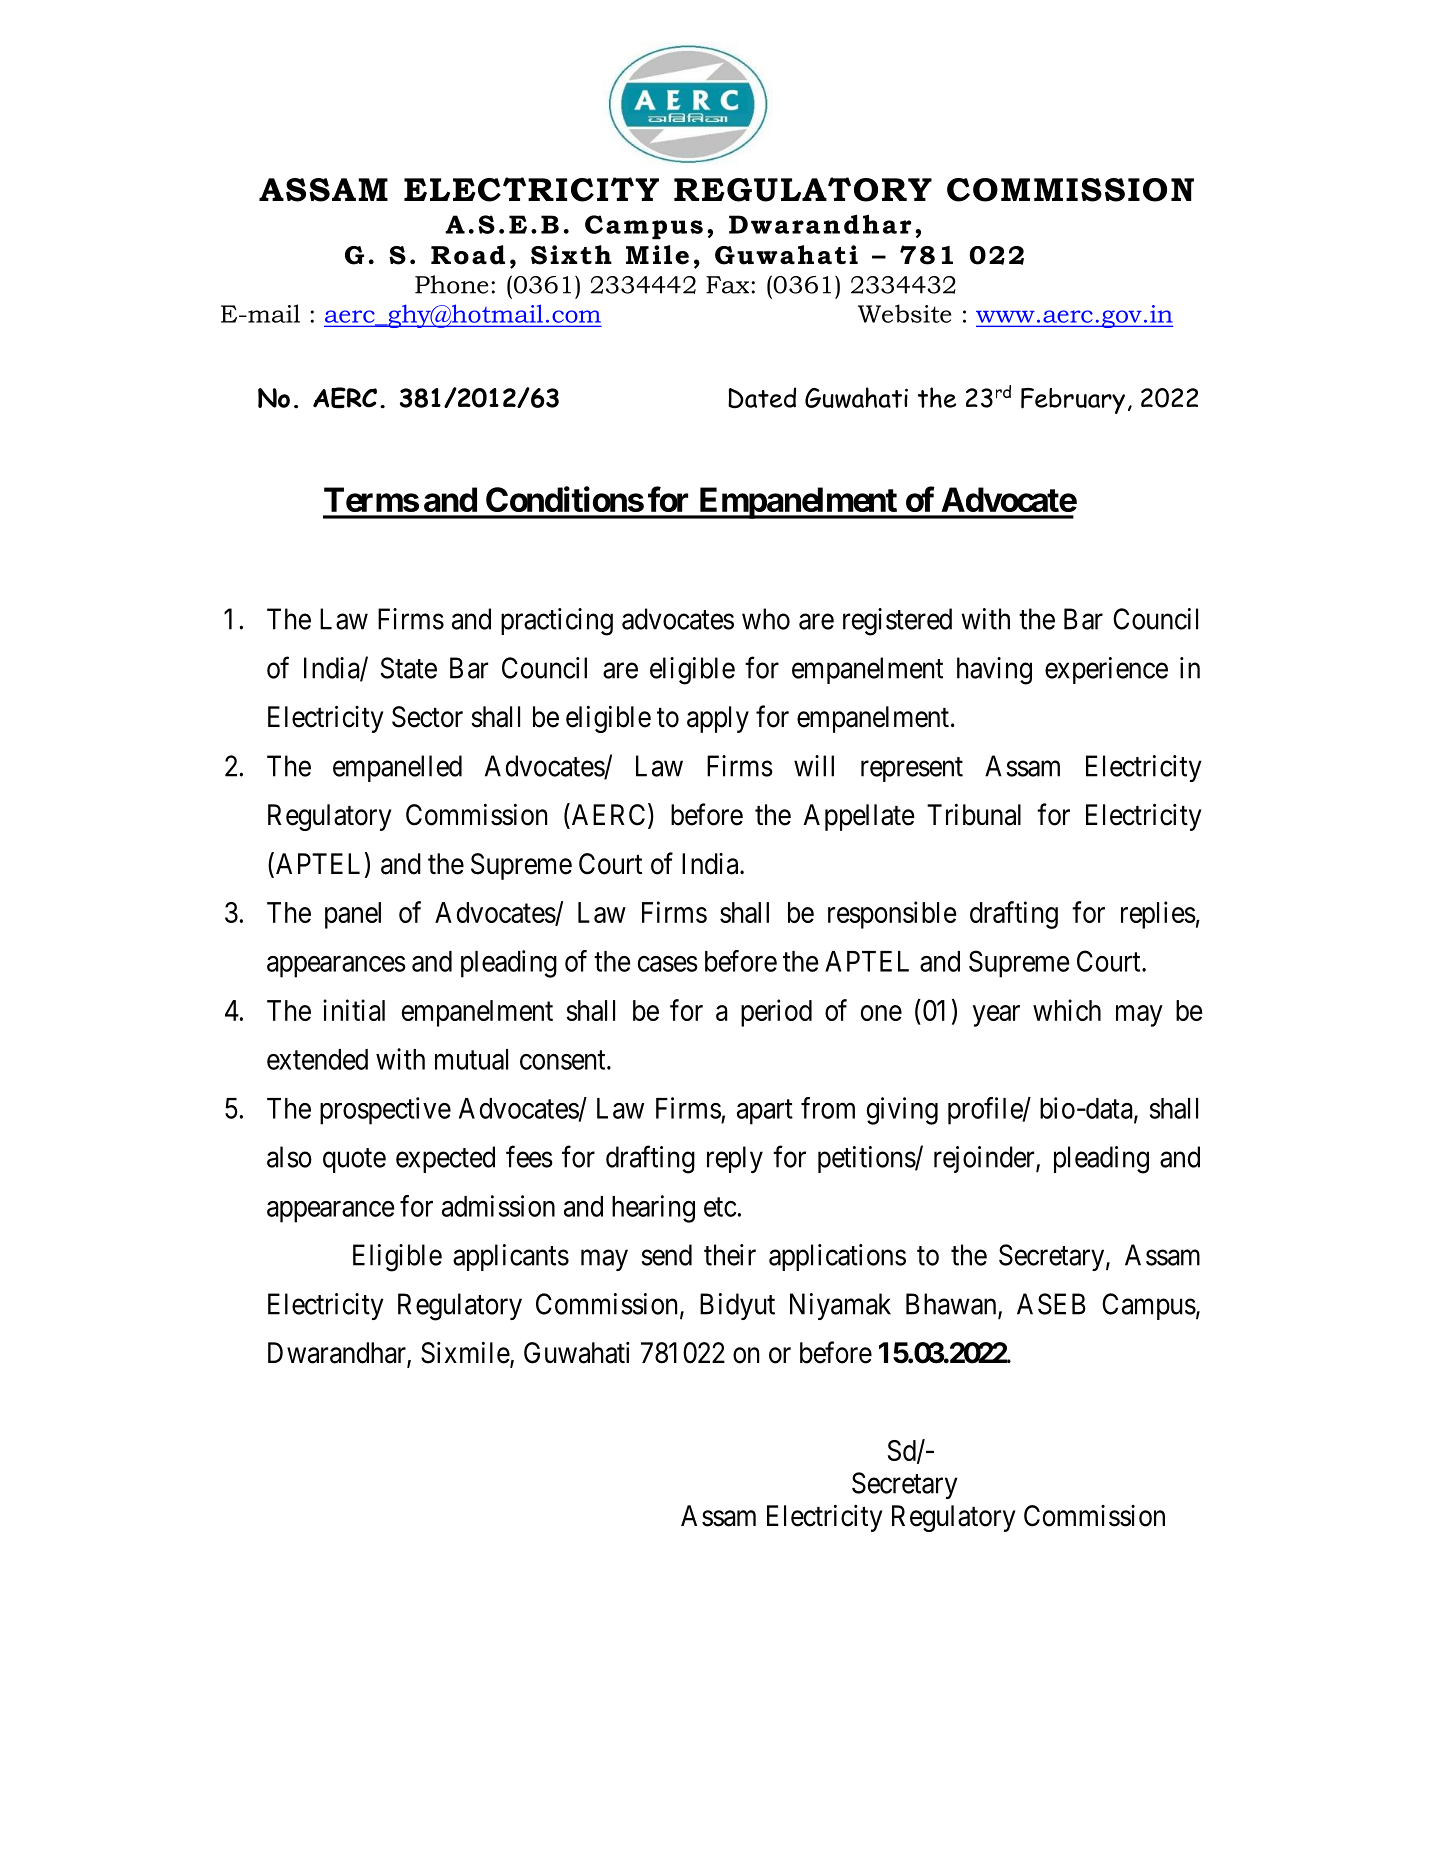 This screenshot has width=1446, height=1872. Describe the element at coordinates (720, 1207) in the screenshot. I see `etc` at that location.
